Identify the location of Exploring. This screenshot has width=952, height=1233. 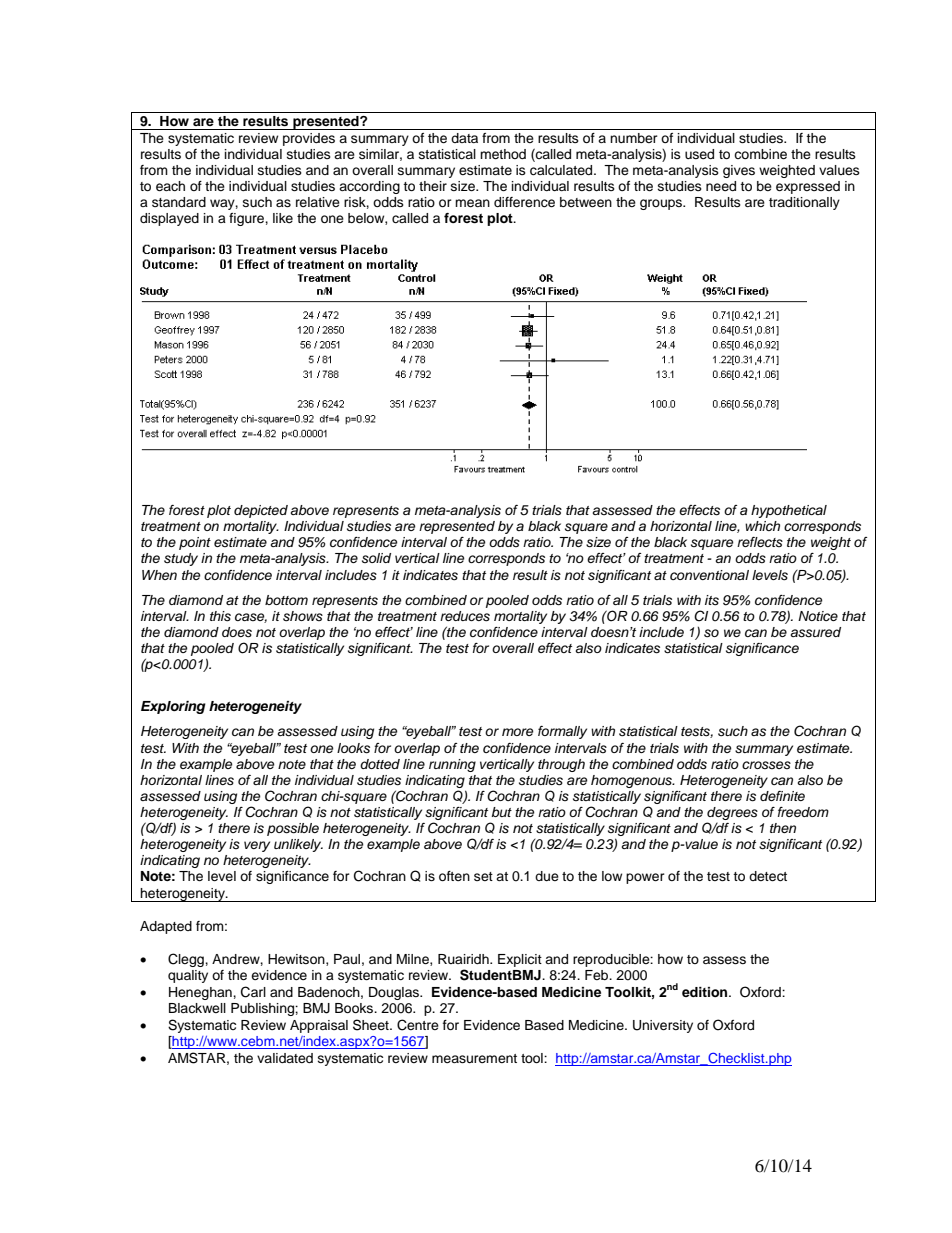
(173, 707).
